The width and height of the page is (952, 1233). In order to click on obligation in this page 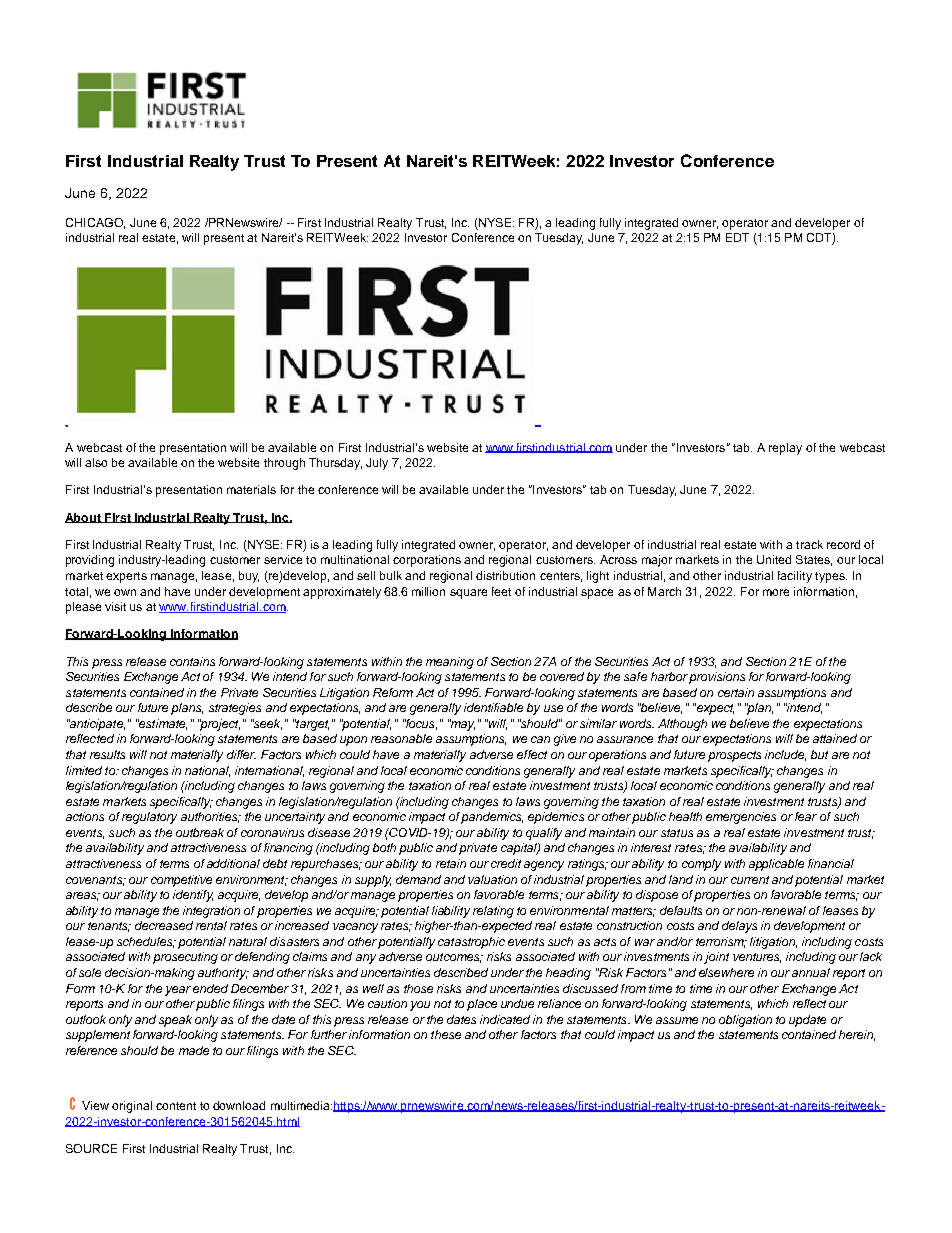, I will do `click(745, 1021)`.
